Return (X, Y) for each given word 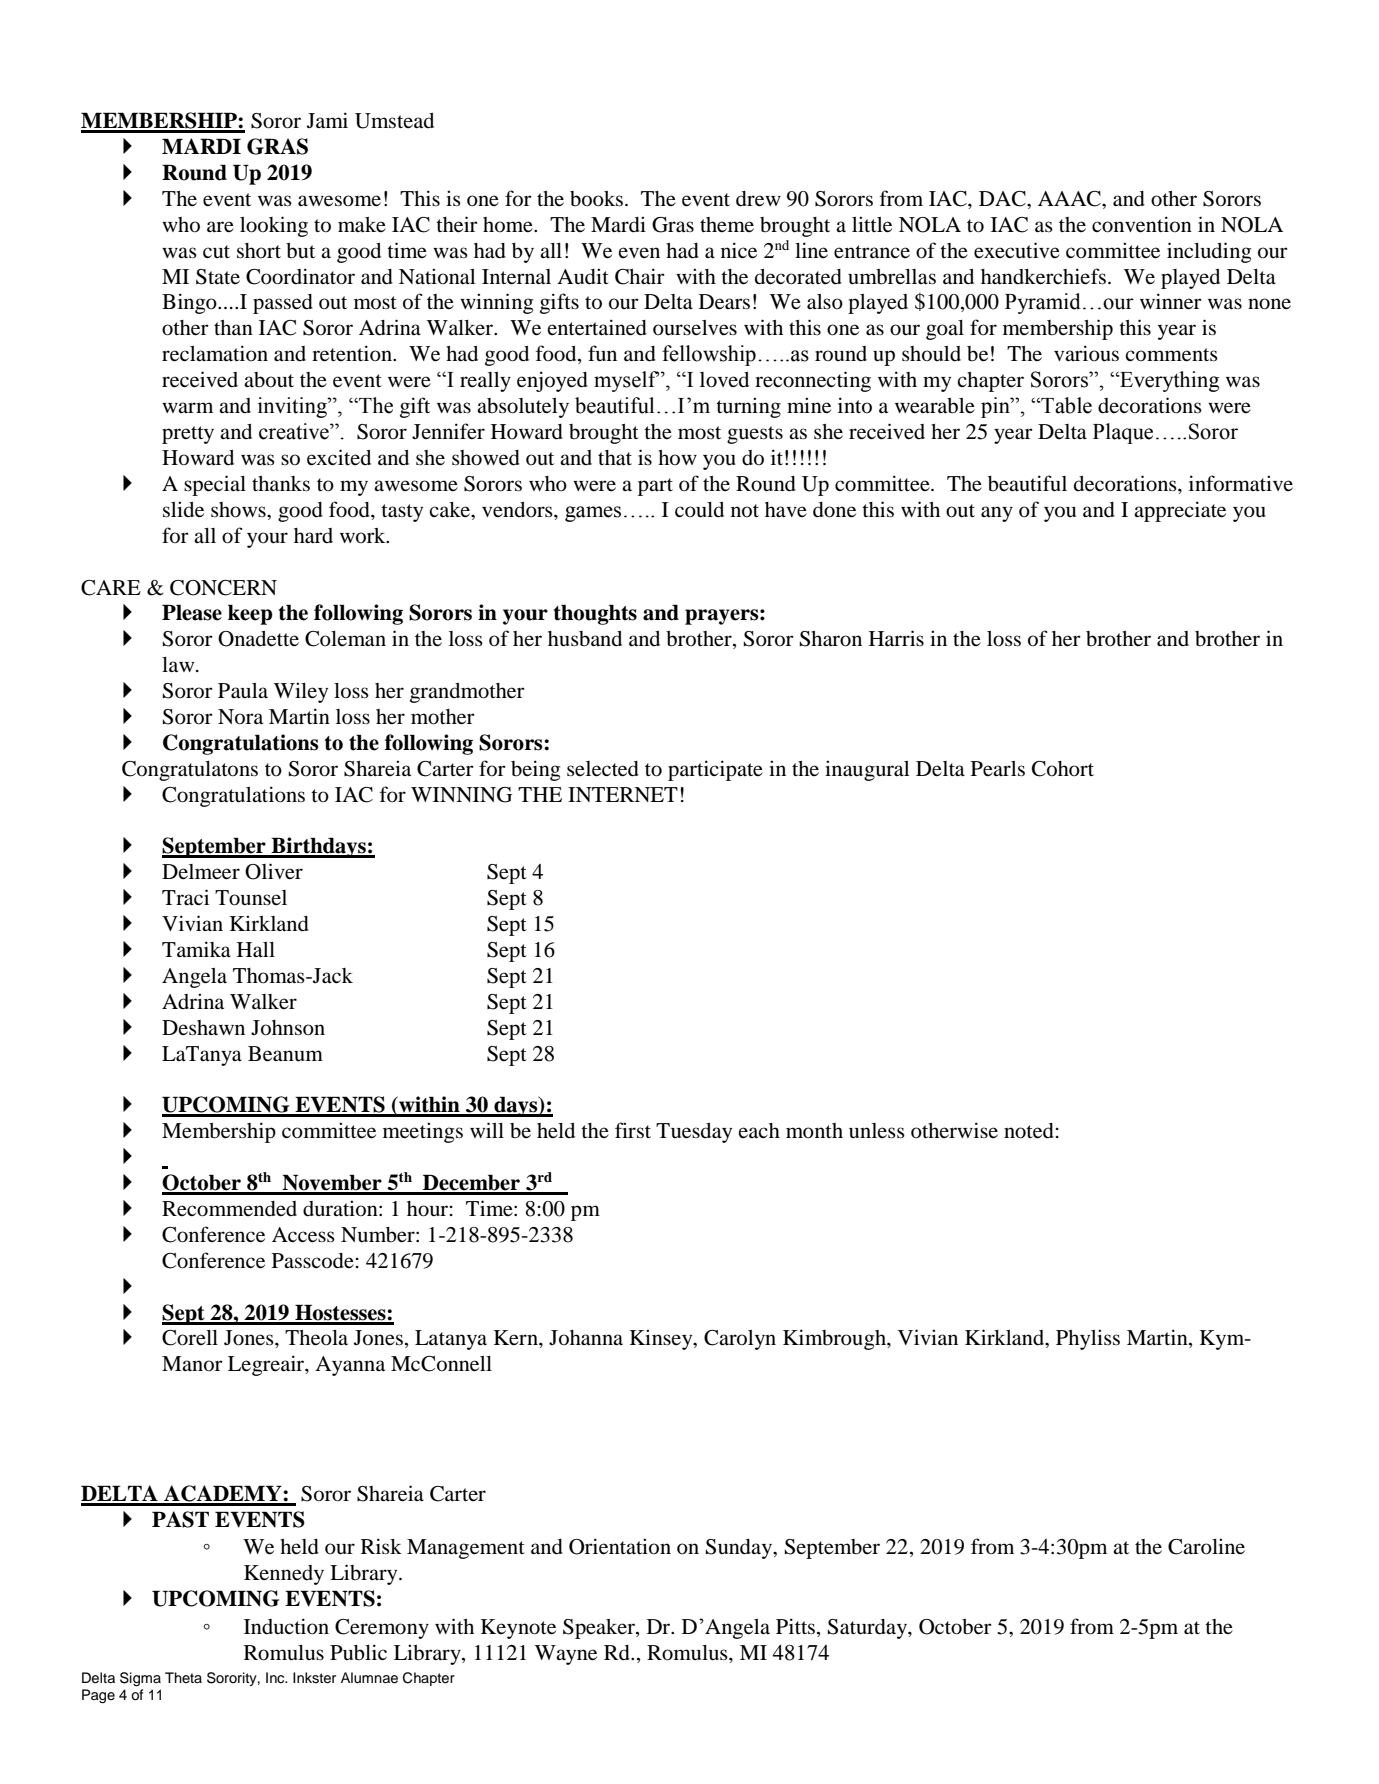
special (215, 485)
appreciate (1180, 511)
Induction (286, 1626)
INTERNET (623, 794)
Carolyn (740, 1340)
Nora (240, 717)
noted (1029, 1131)
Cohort (1063, 769)
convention (1142, 224)
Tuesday (694, 1133)
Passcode (313, 1261)
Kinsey (662, 1339)
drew (758, 199)
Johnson (288, 1028)
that (615, 458)
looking (274, 226)
